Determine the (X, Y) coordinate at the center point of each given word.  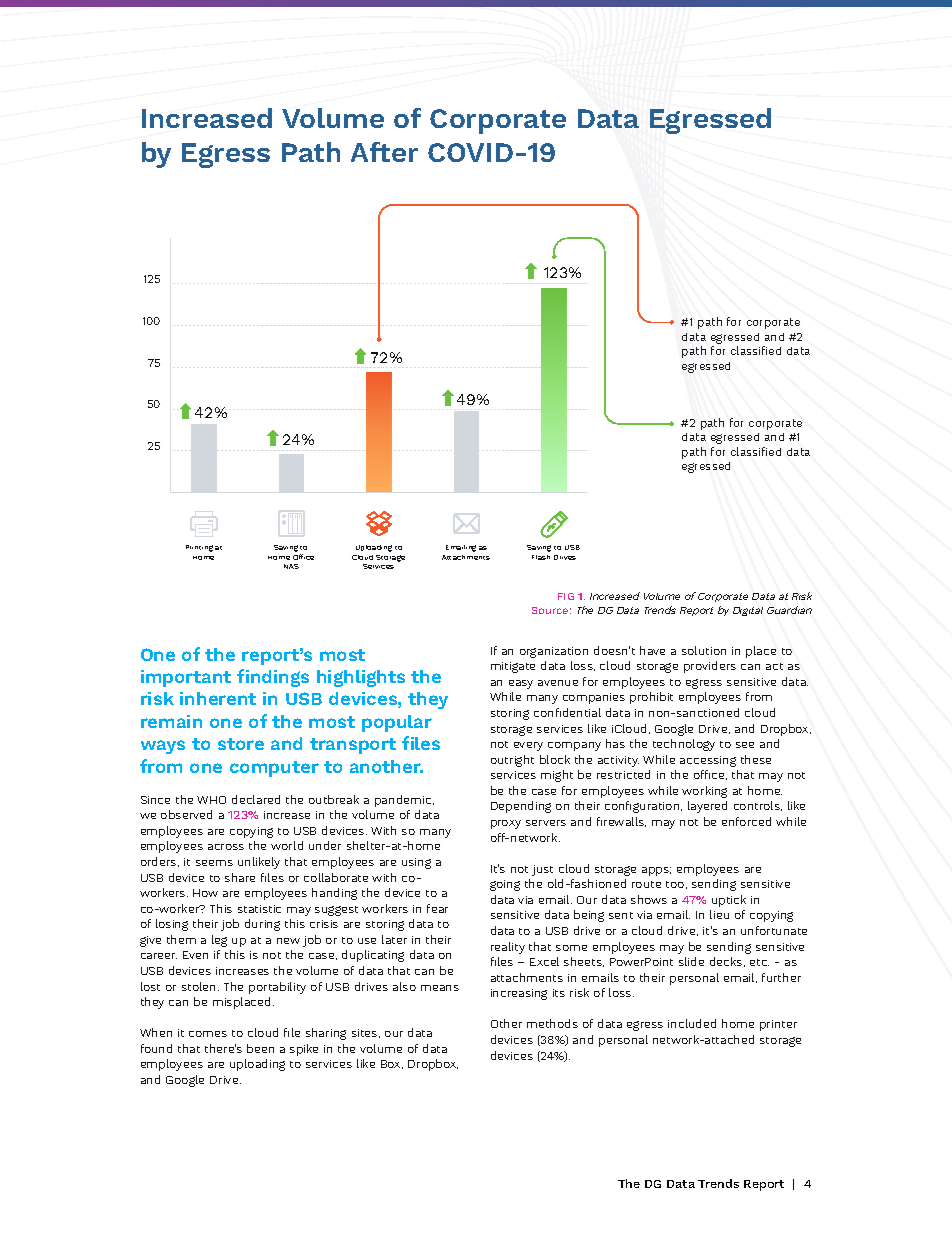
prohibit (651, 698)
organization (554, 652)
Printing (199, 548)
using (416, 863)
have (652, 650)
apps (656, 871)
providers (710, 667)
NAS (291, 566)
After (384, 152)
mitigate (513, 667)
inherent (218, 698)
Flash (541, 557)
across (226, 847)
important (186, 678)
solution (704, 650)
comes (208, 1034)
